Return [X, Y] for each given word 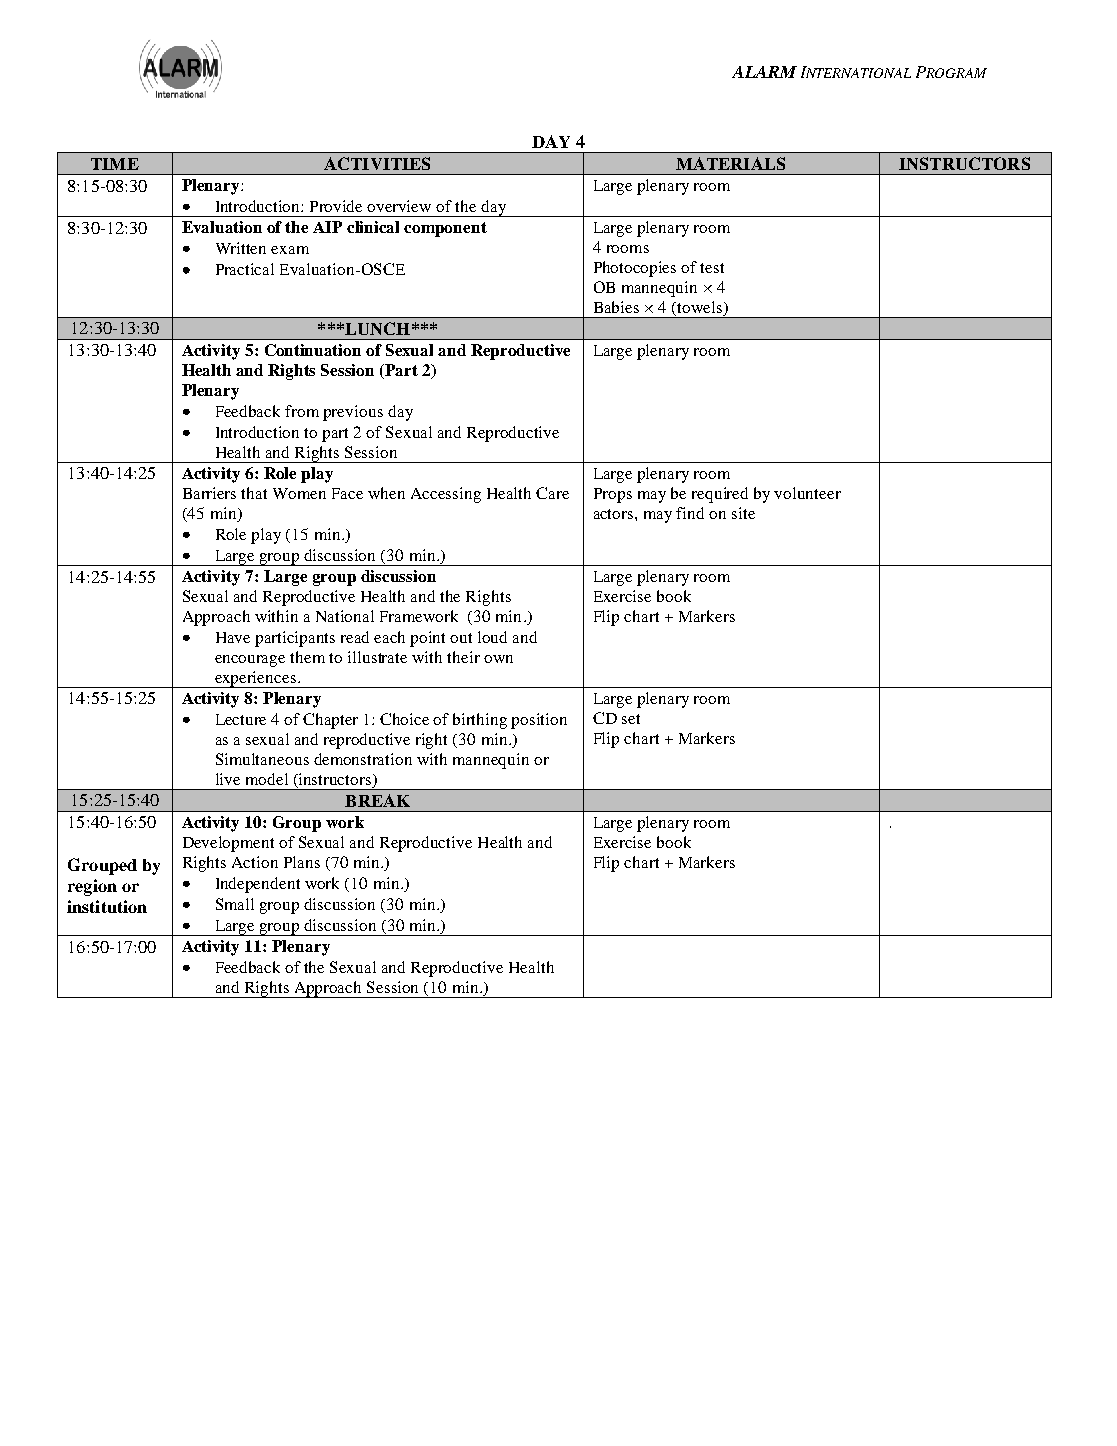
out [461, 638]
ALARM [764, 72]
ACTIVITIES [377, 163]
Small [235, 904]
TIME [115, 164]
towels [699, 308]
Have [233, 637]
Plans [302, 862]
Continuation [313, 350]
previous [353, 413]
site [743, 513]
